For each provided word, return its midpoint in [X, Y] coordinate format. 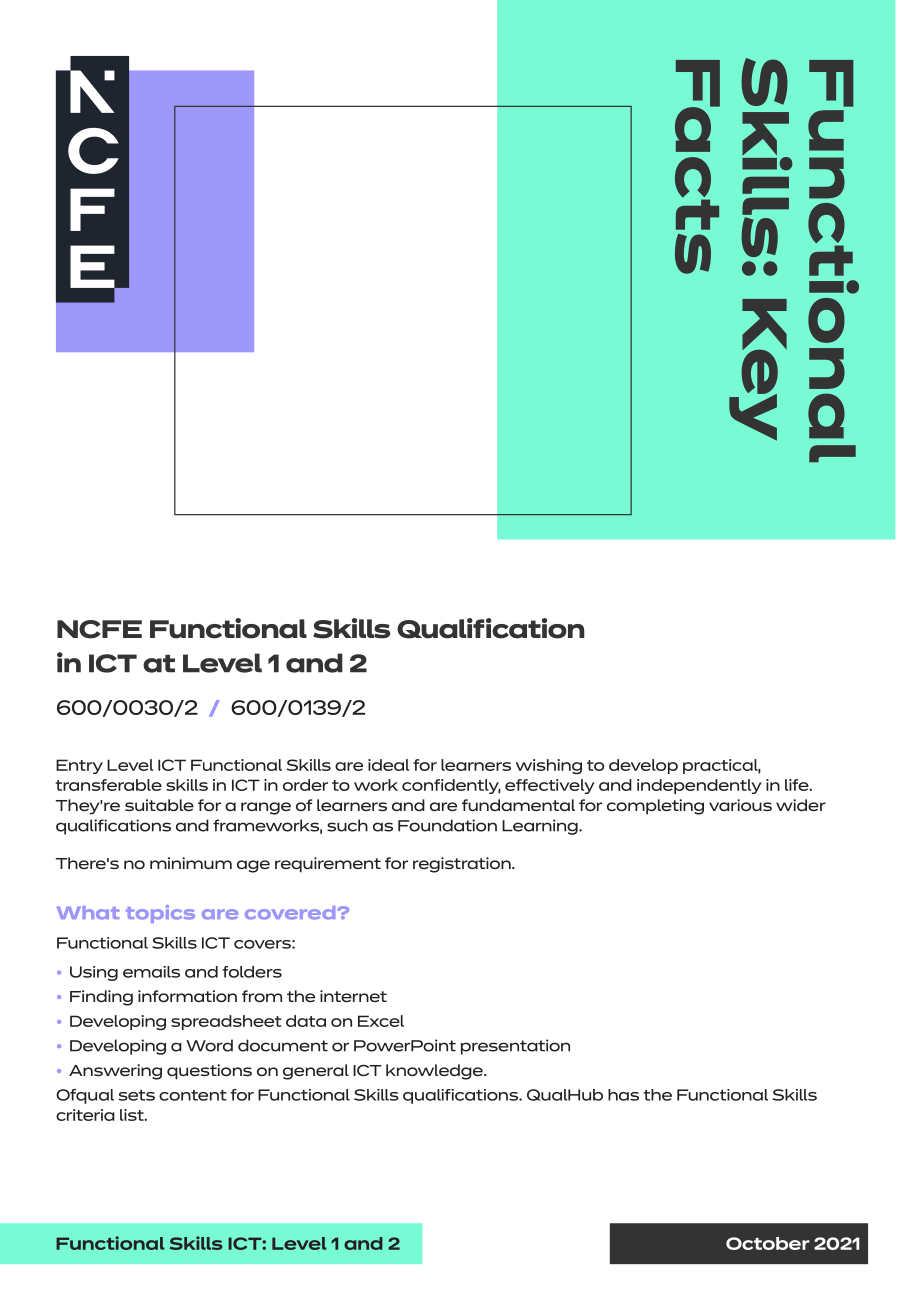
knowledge [435, 1072]
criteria [85, 1115]
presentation [515, 1047]
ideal [388, 765]
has [623, 1095]
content [193, 1095]
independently [699, 786]
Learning [541, 827]
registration [463, 865]
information [187, 996]
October [768, 1243]
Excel [381, 1021]
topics [160, 914]
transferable [108, 785]
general [316, 1072]
